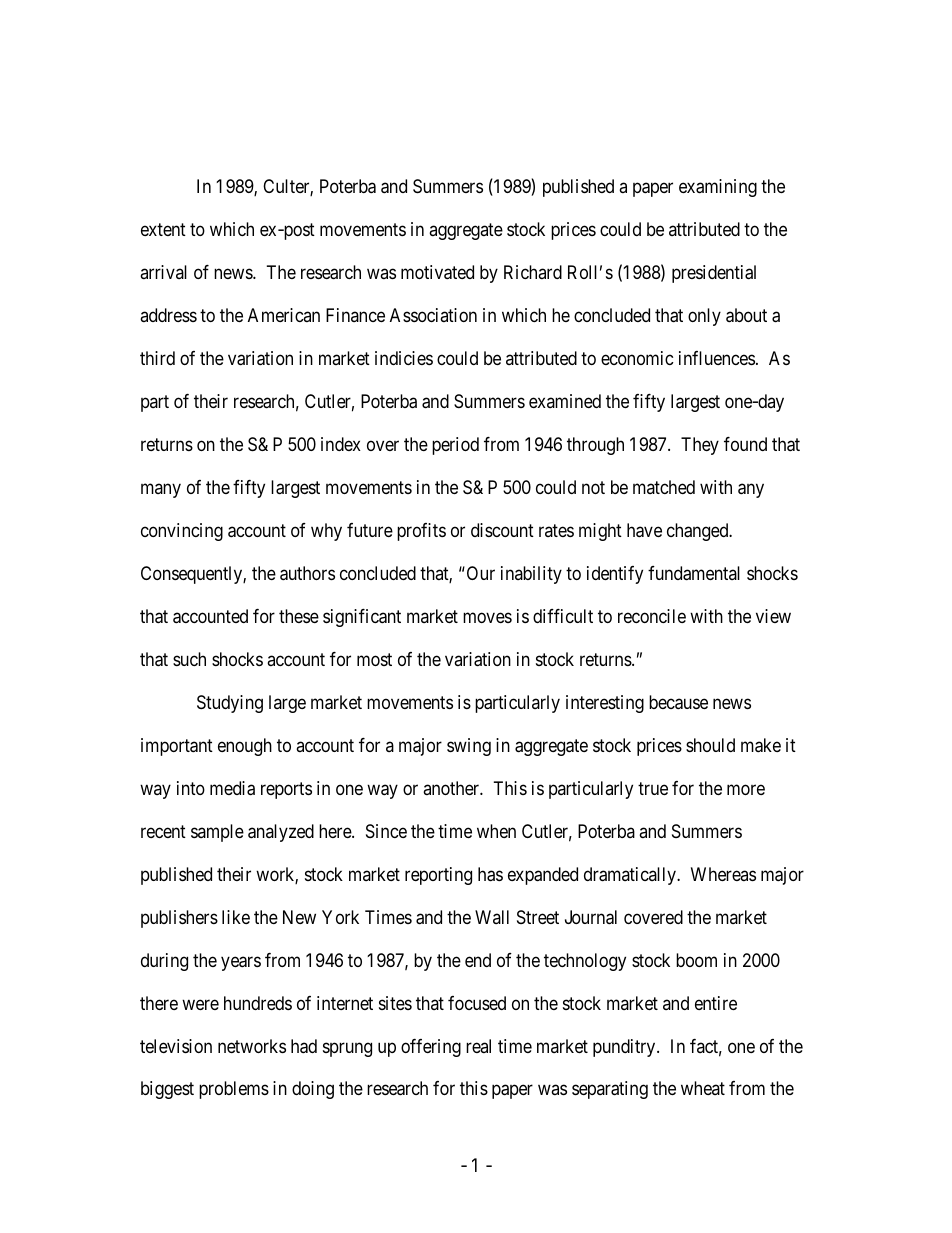  I want to click on arrival, so click(163, 272).
